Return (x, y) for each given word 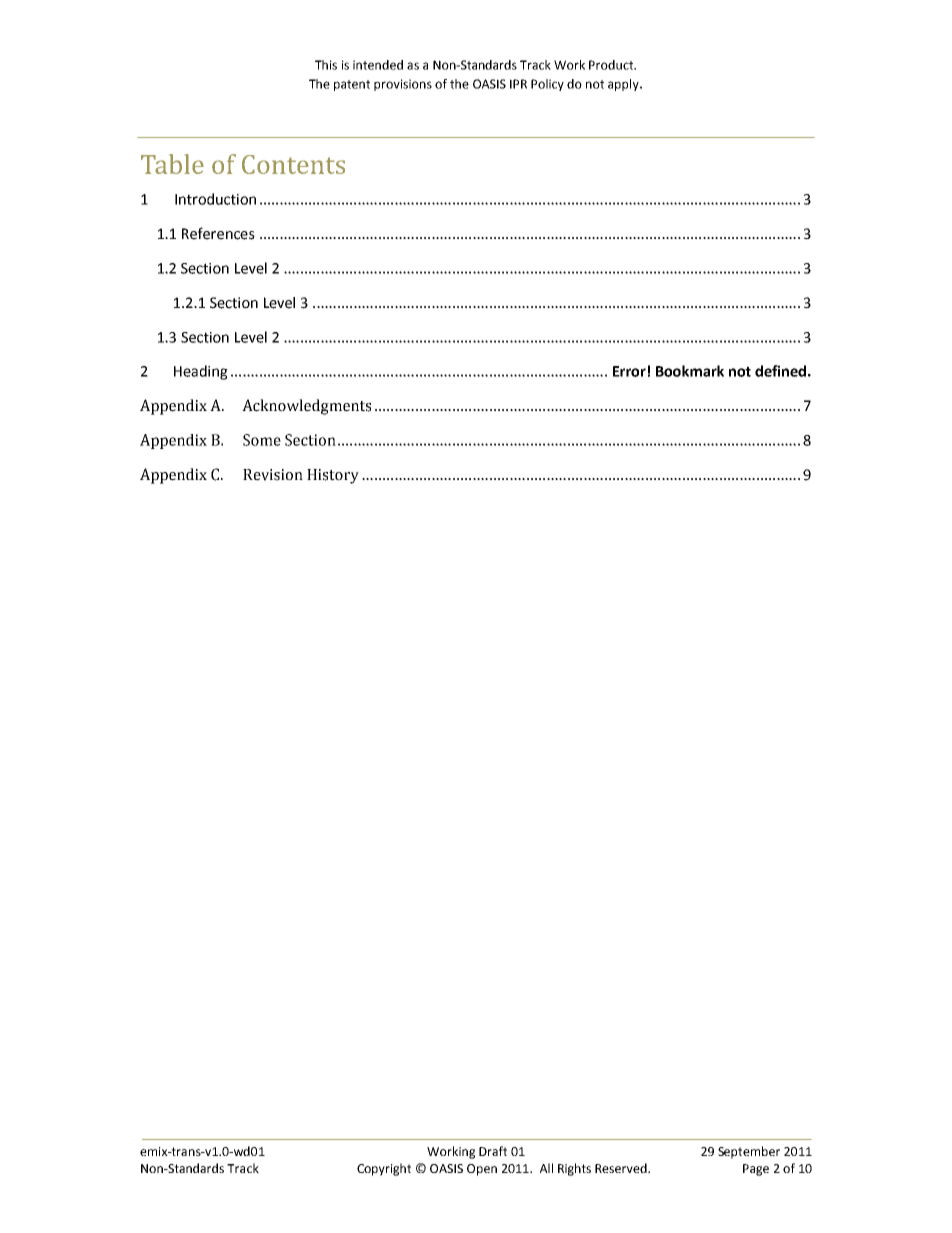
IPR (518, 84)
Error (629, 371)
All (546, 1168)
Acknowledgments (306, 407)
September (749, 1152)
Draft (493, 1151)
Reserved (622, 1168)
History (333, 476)
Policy (547, 85)
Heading (201, 372)
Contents (293, 164)
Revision (273, 475)
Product (612, 65)
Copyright (384, 1169)
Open (482, 1170)
